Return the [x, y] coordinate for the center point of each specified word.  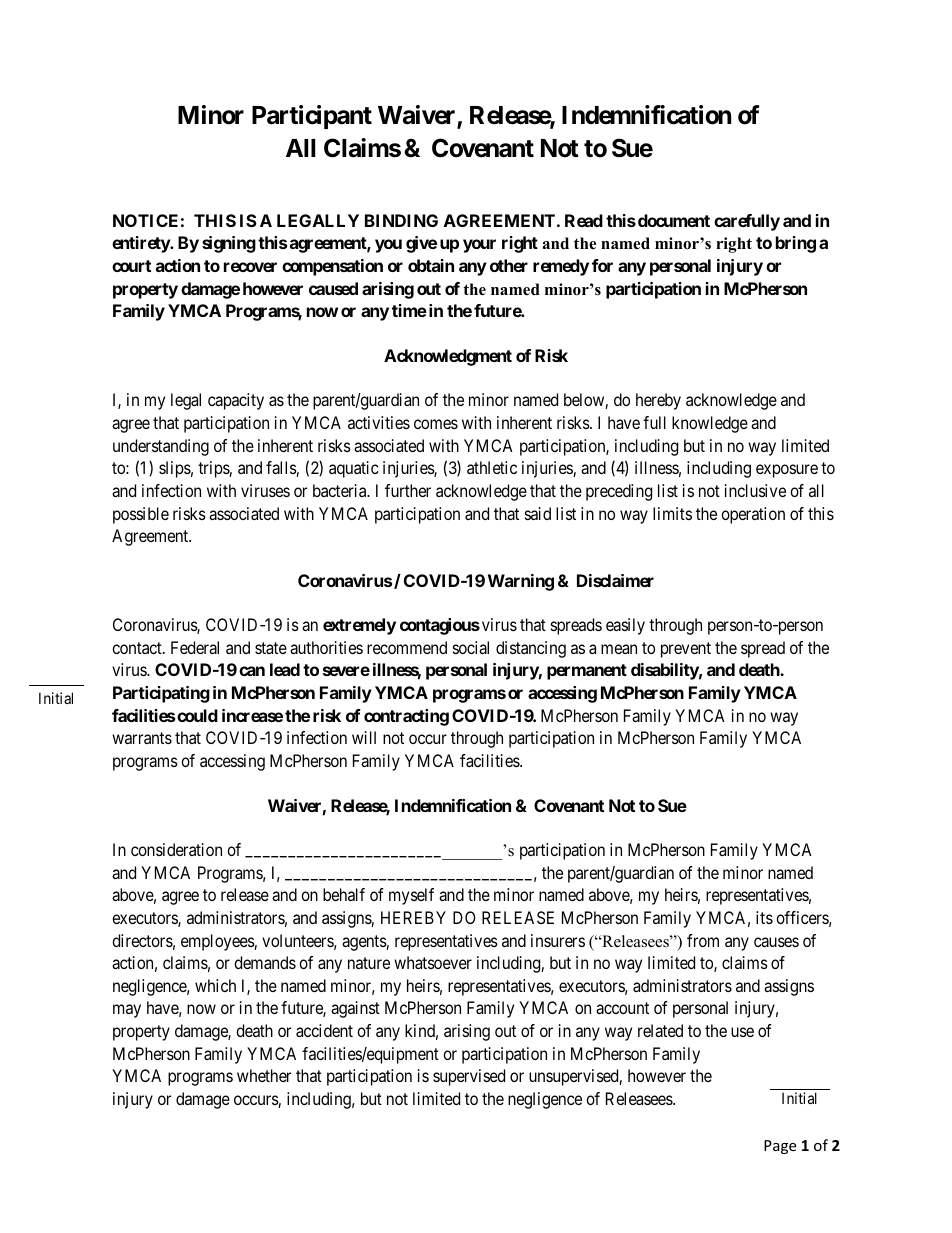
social [471, 647]
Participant [312, 117]
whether [264, 1075]
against [355, 1009]
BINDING [401, 220]
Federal [195, 647]
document [672, 220]
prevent [686, 650]
